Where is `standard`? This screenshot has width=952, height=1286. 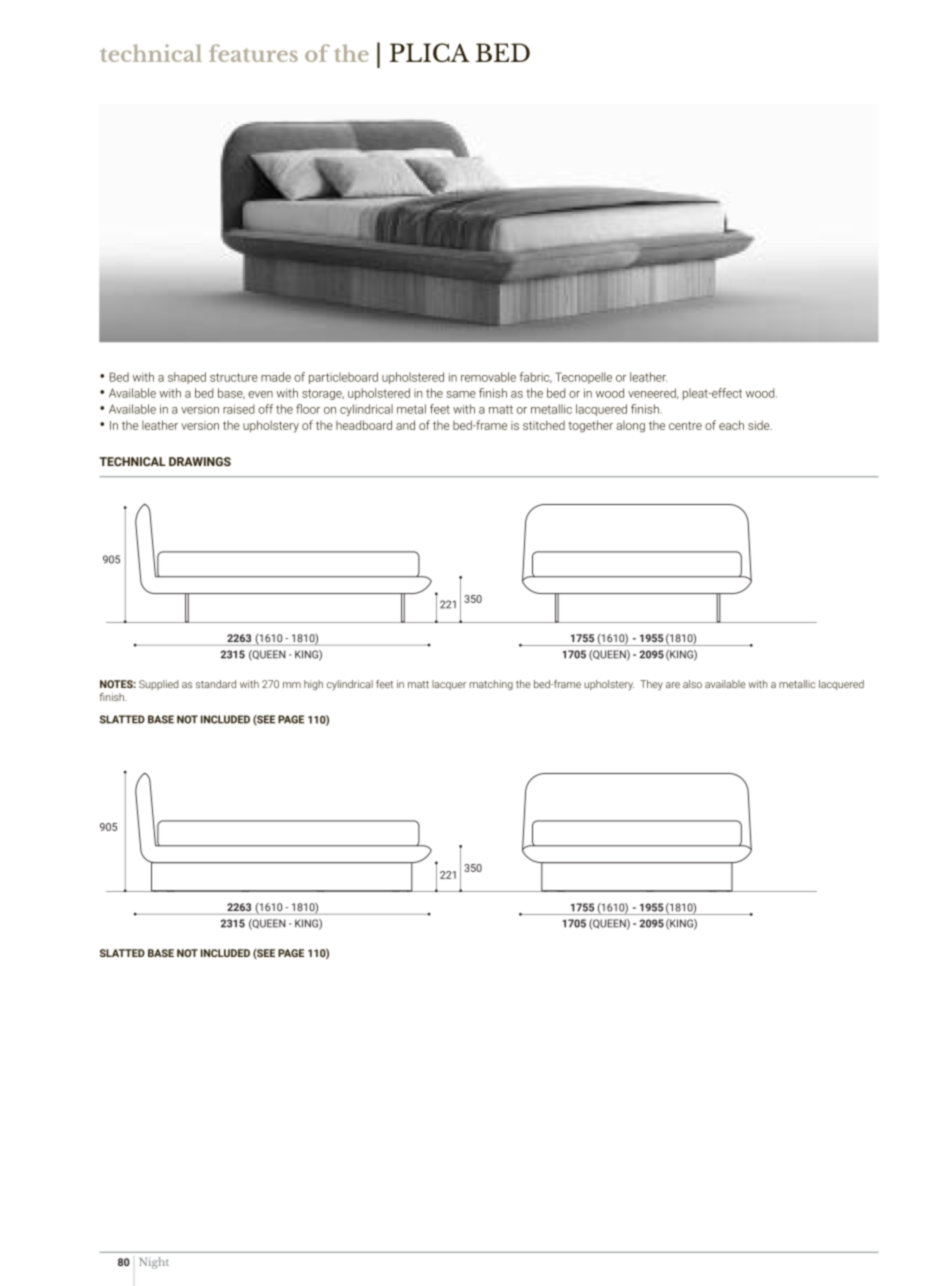
standard is located at coordinates (216, 684).
